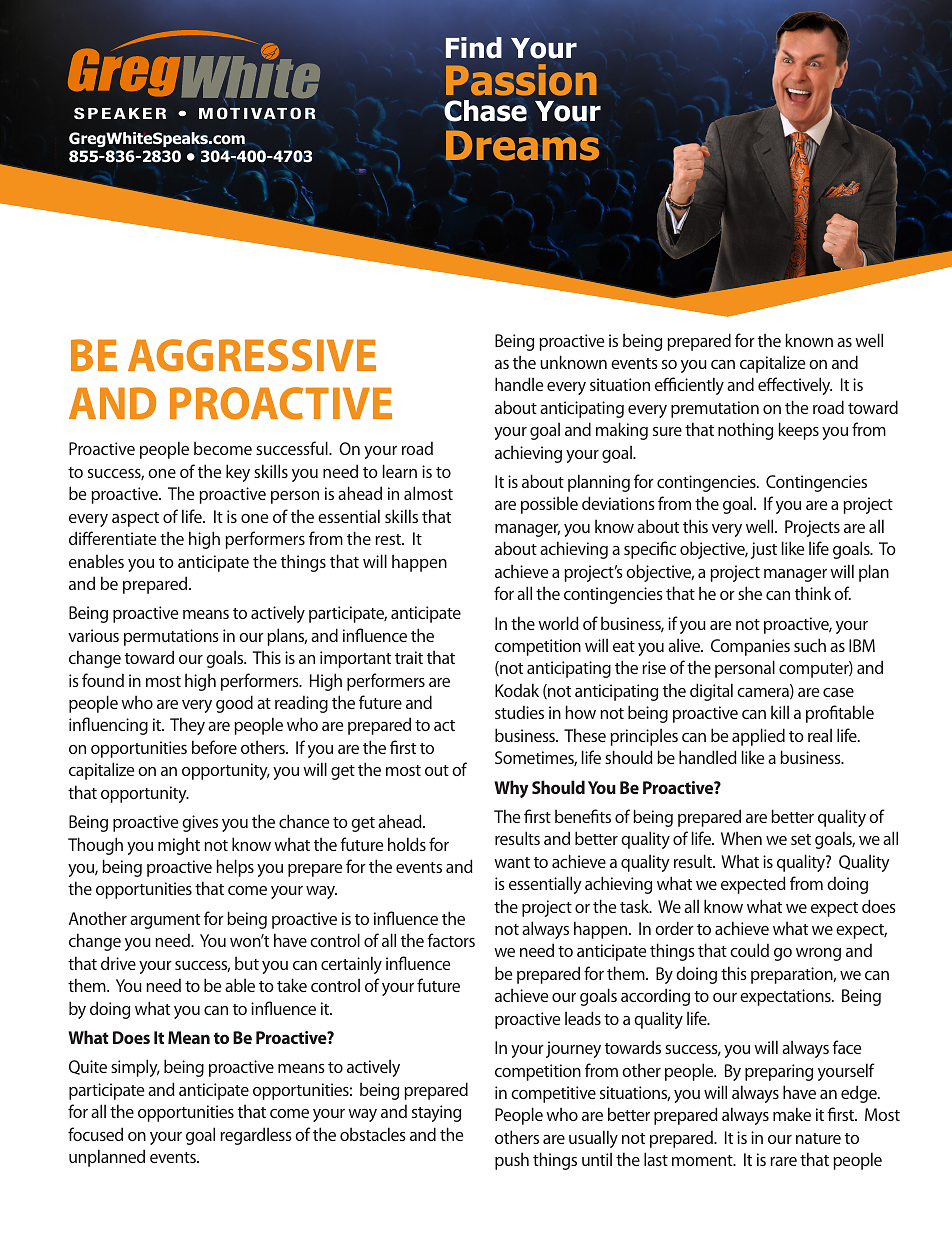 This page has height=1233, width=952. I want to click on regardless, so click(256, 1136).
